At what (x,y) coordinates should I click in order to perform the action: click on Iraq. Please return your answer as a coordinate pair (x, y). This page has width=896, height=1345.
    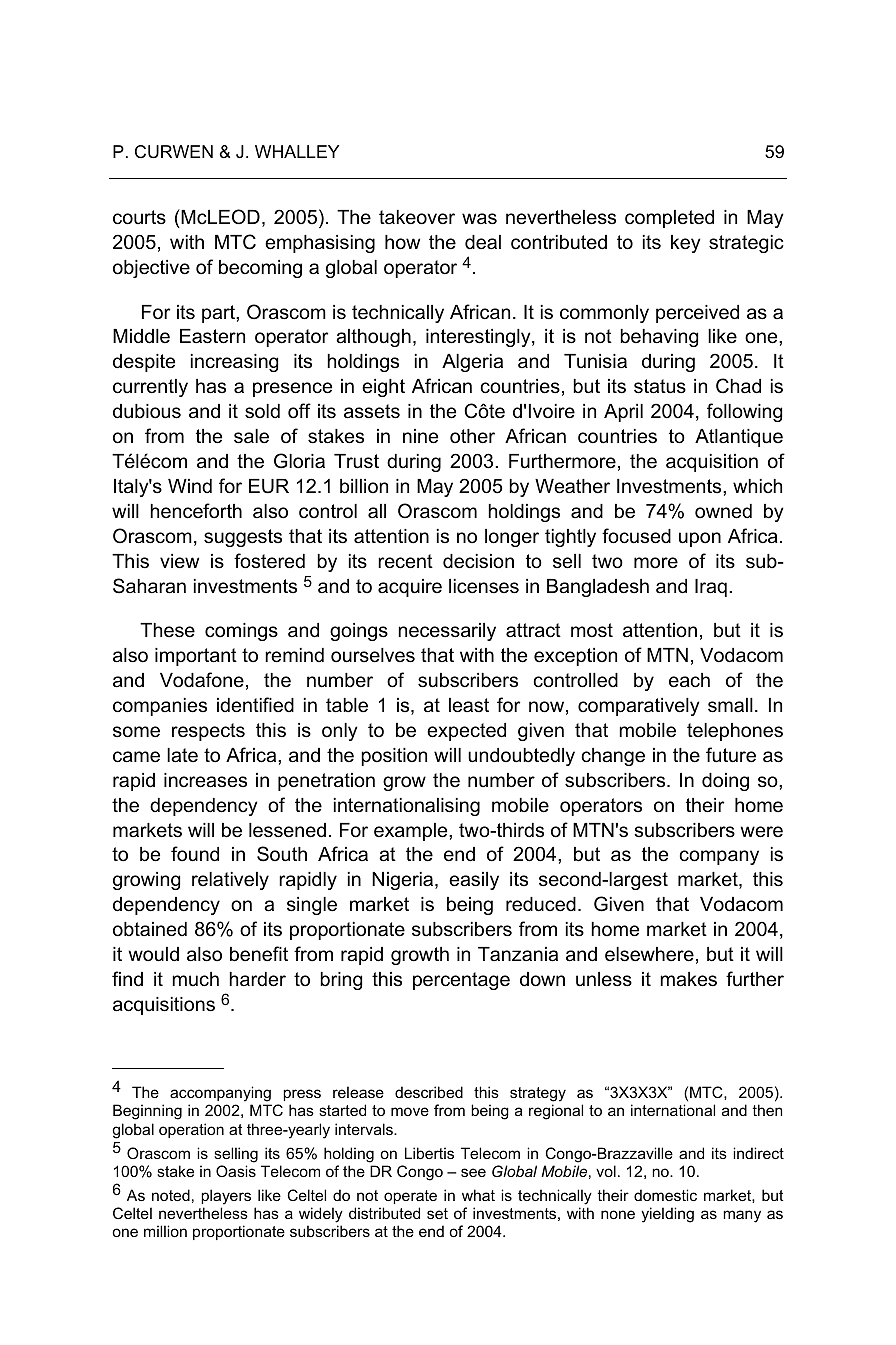
    Looking at the image, I should click on (711, 588).
